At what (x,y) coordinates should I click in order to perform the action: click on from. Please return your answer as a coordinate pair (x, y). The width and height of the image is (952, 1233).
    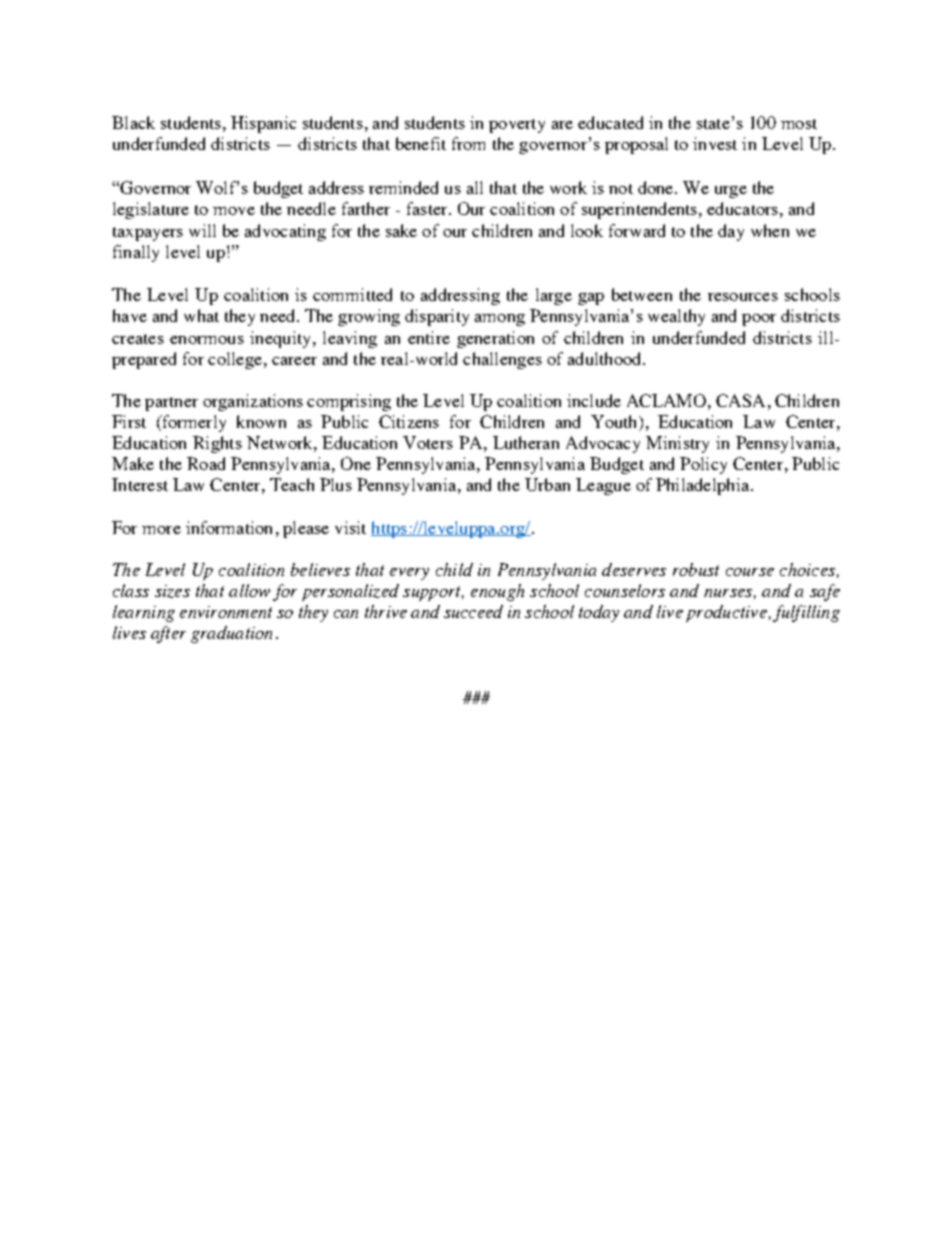
    Looking at the image, I should click on (468, 143).
